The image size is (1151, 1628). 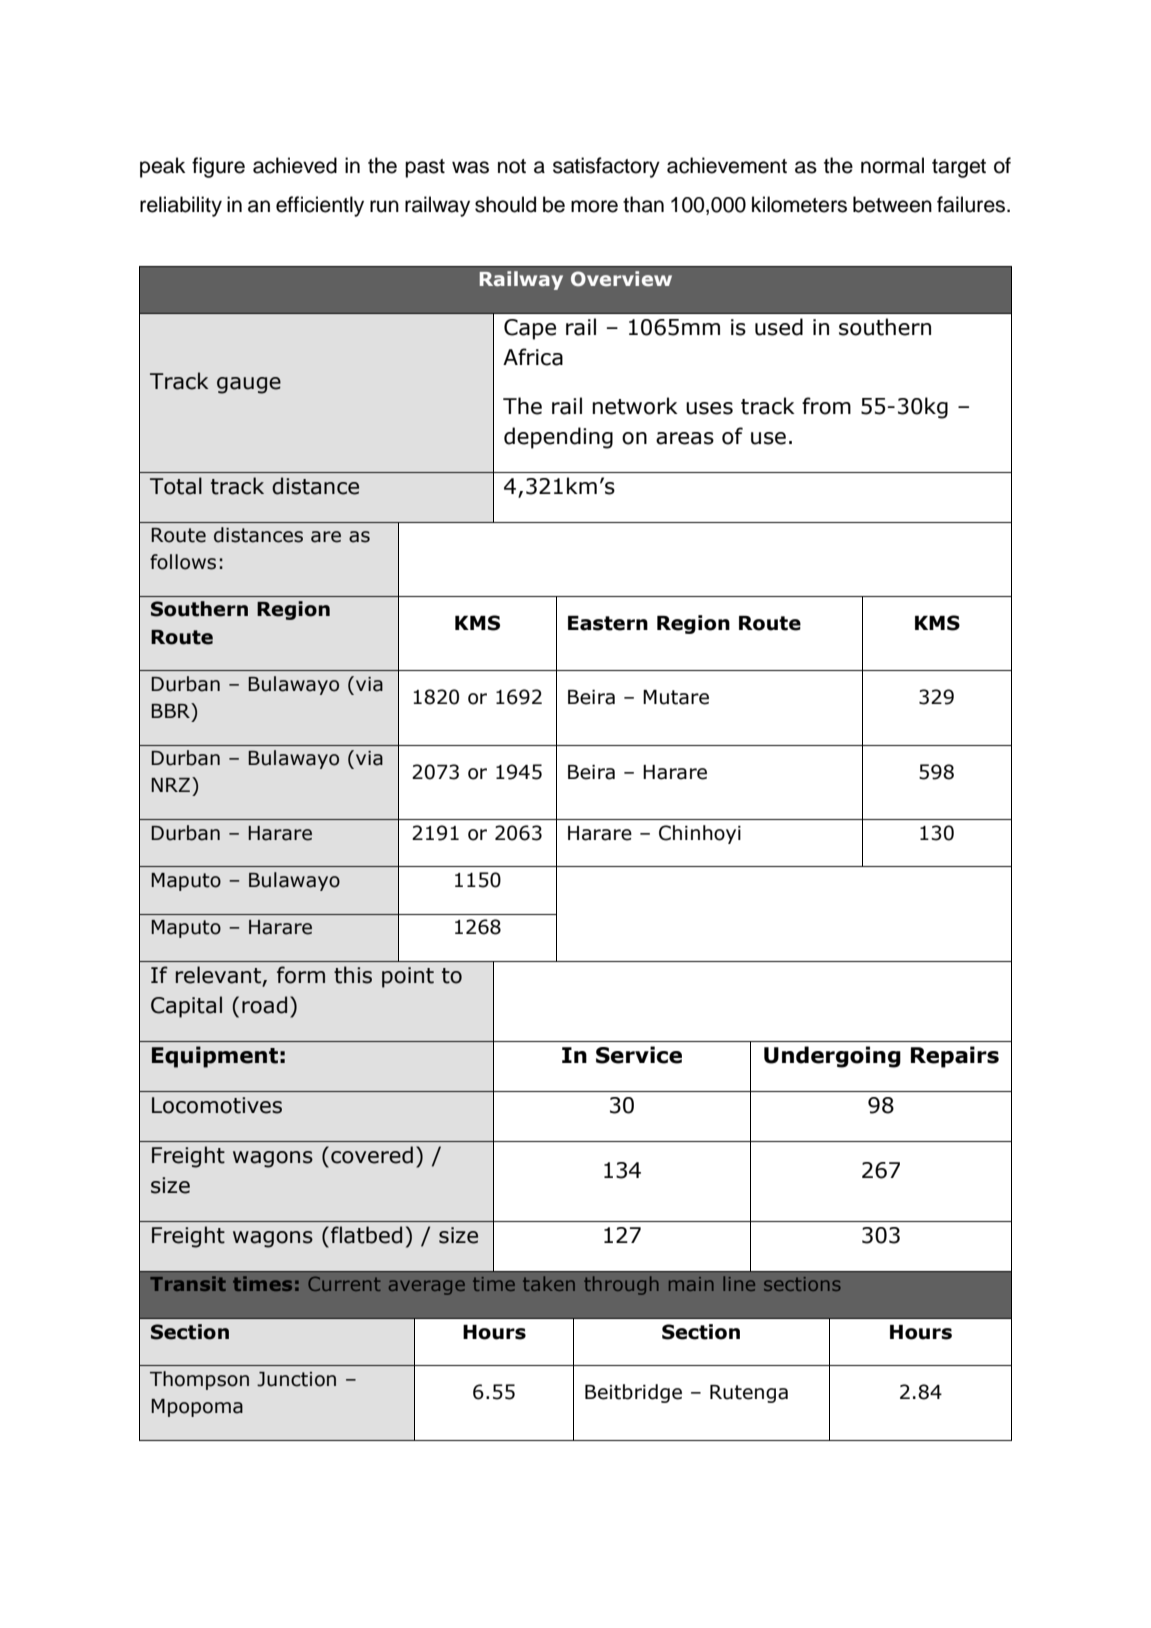 What do you see at coordinates (215, 1057) in the screenshot?
I see `Equipment` at bounding box center [215, 1057].
